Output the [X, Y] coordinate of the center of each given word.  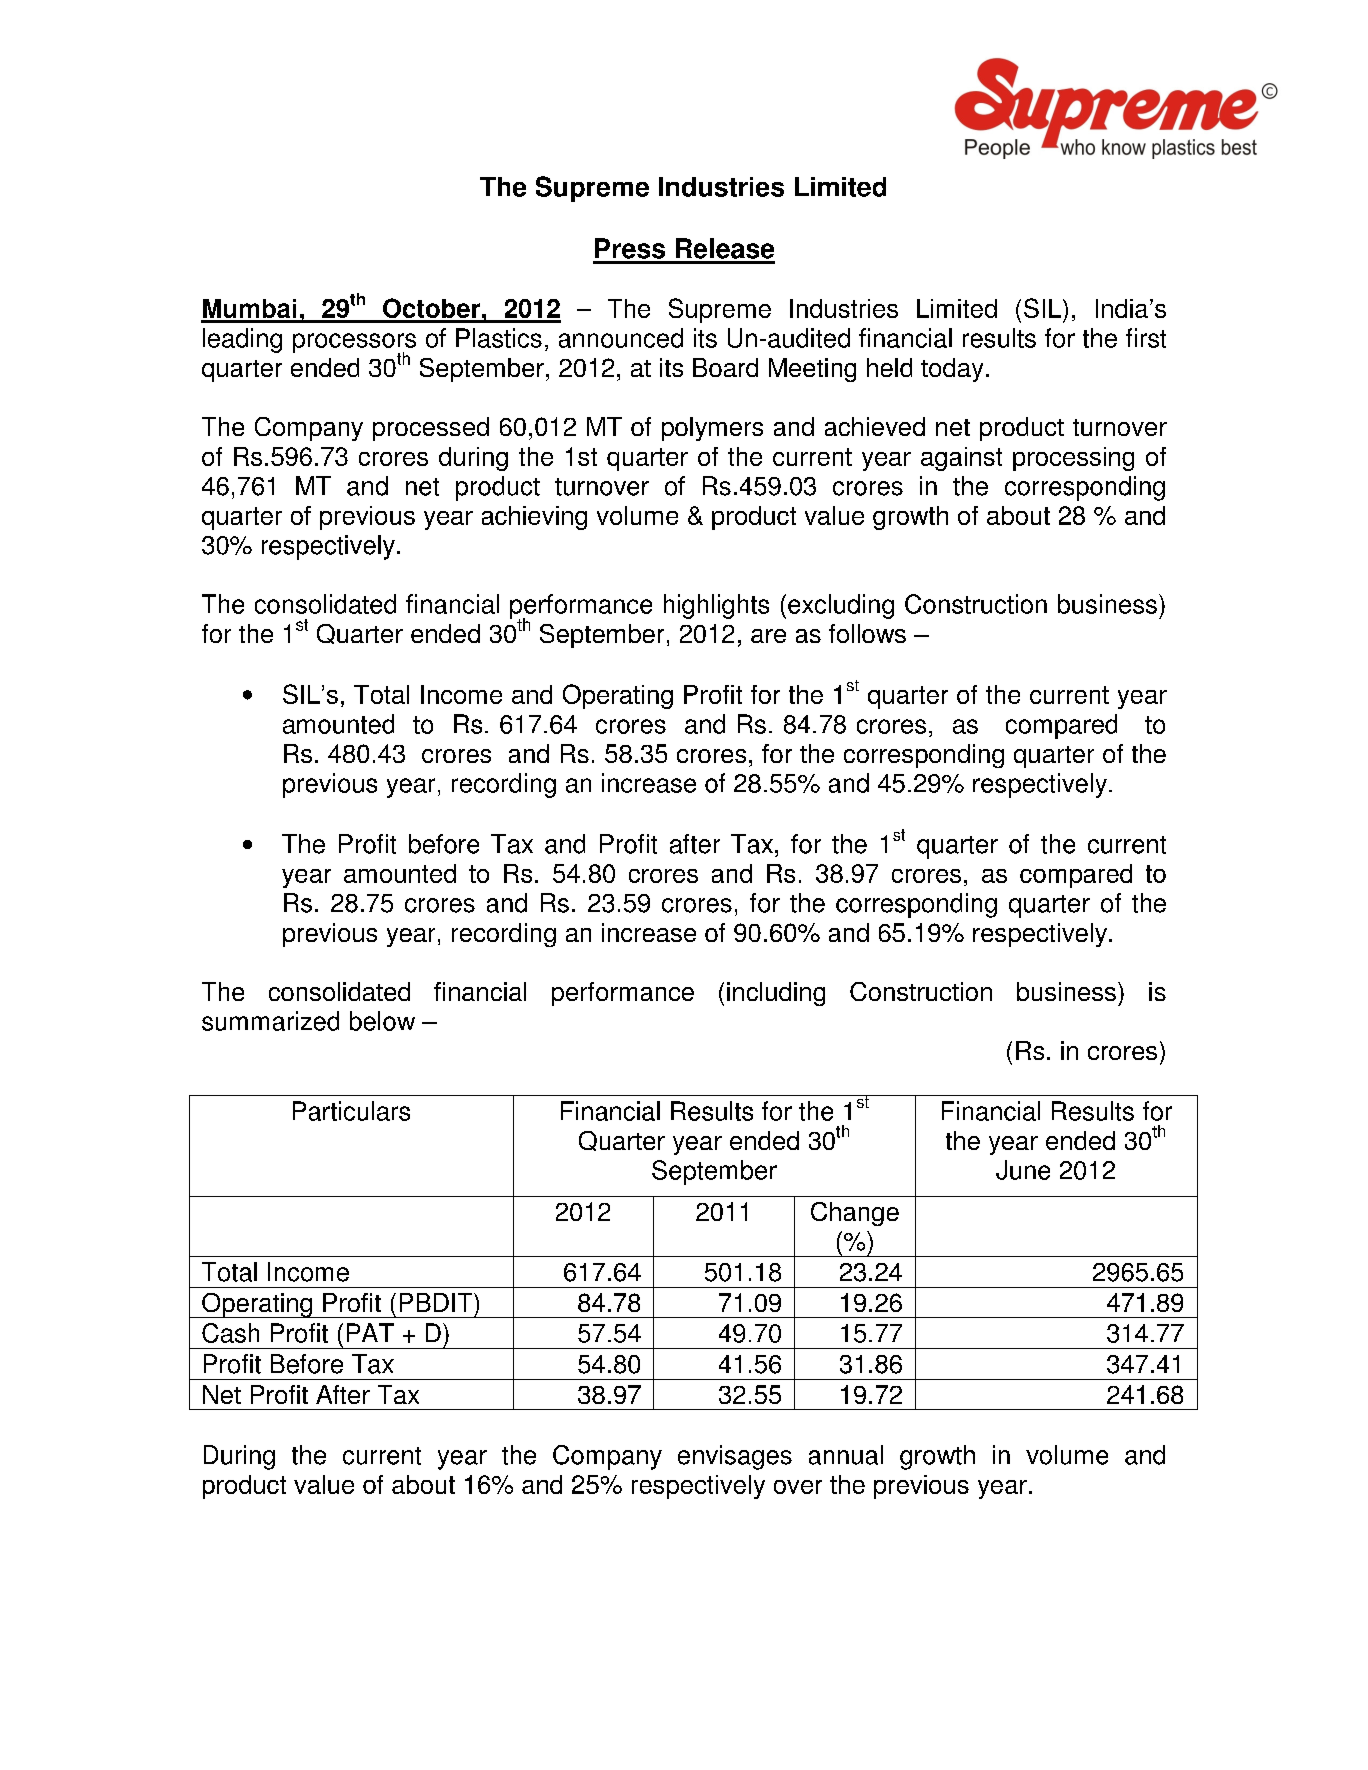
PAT [370, 1332]
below [382, 1021]
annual [846, 1455]
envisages [735, 1457]
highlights [716, 606]
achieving [534, 518]
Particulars [351, 1111]
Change [855, 1214]
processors [354, 344]
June [1023, 1170]
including [776, 994]
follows [867, 633]
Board [725, 367]
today [952, 370]
